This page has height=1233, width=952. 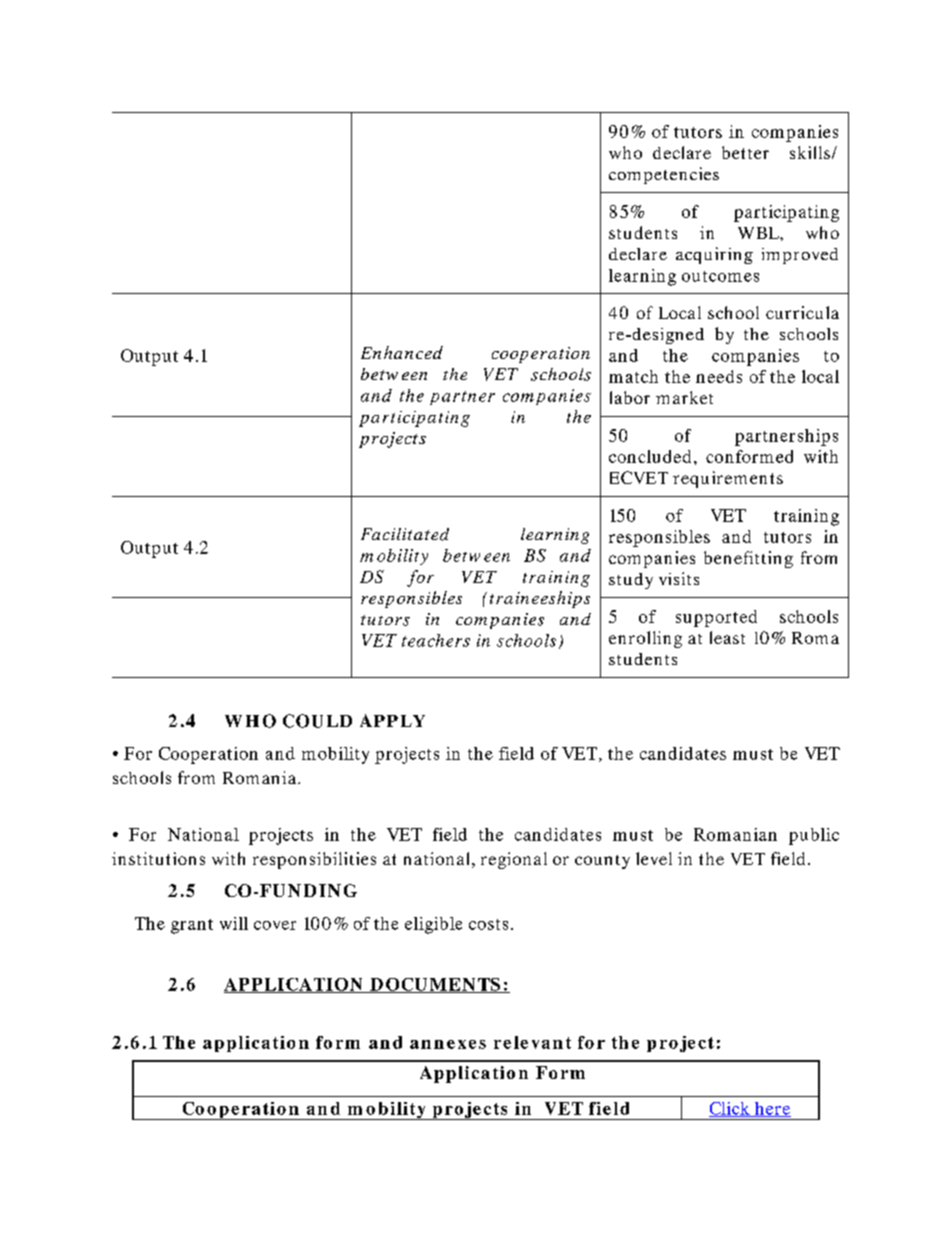 What do you see at coordinates (719, 376) in the page?
I see `needs` at bounding box center [719, 376].
